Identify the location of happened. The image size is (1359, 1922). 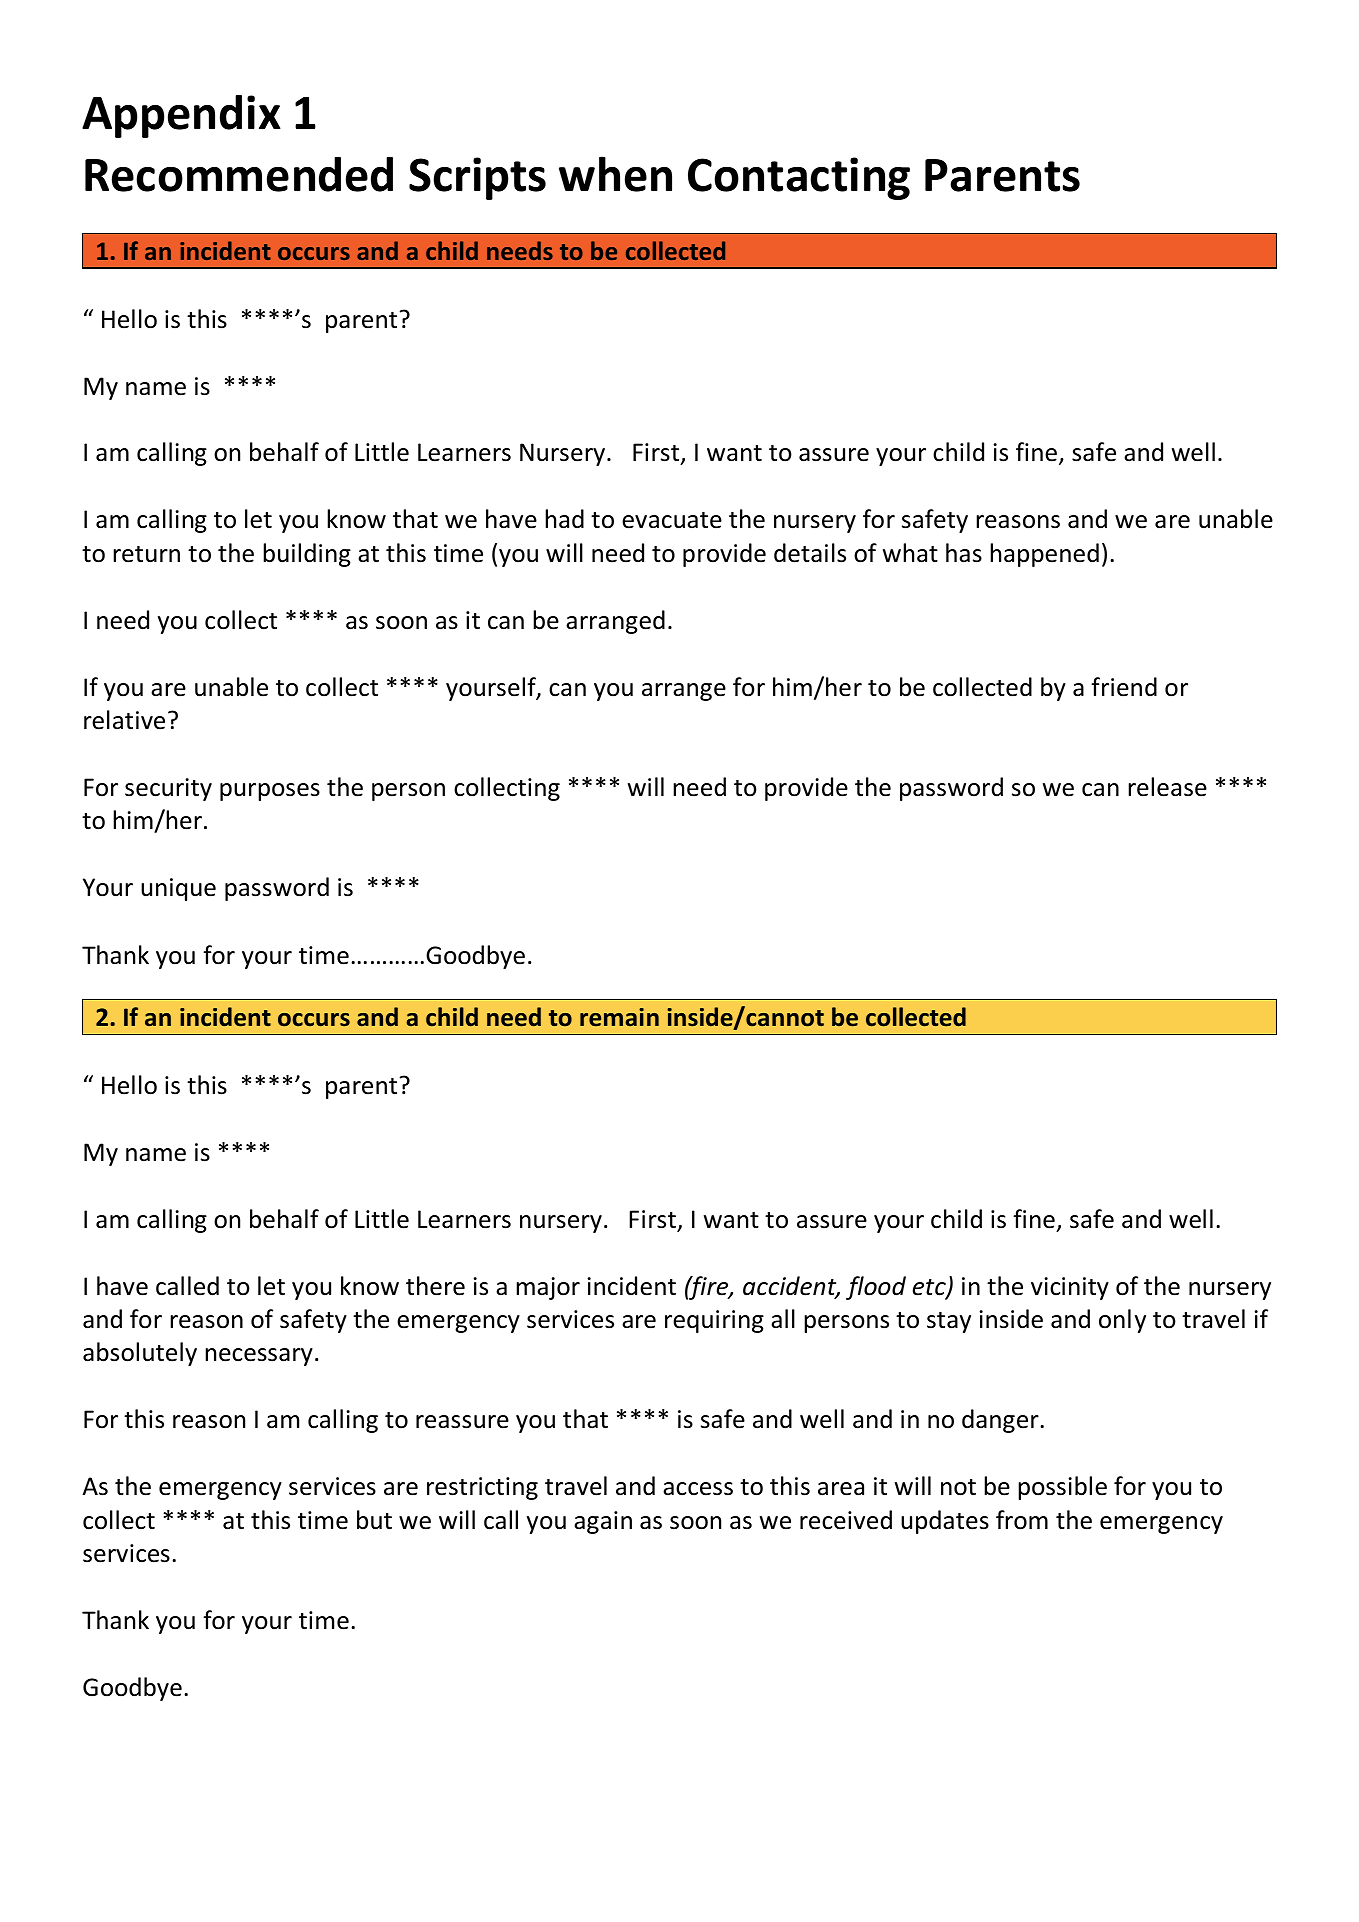
(1044, 555).
